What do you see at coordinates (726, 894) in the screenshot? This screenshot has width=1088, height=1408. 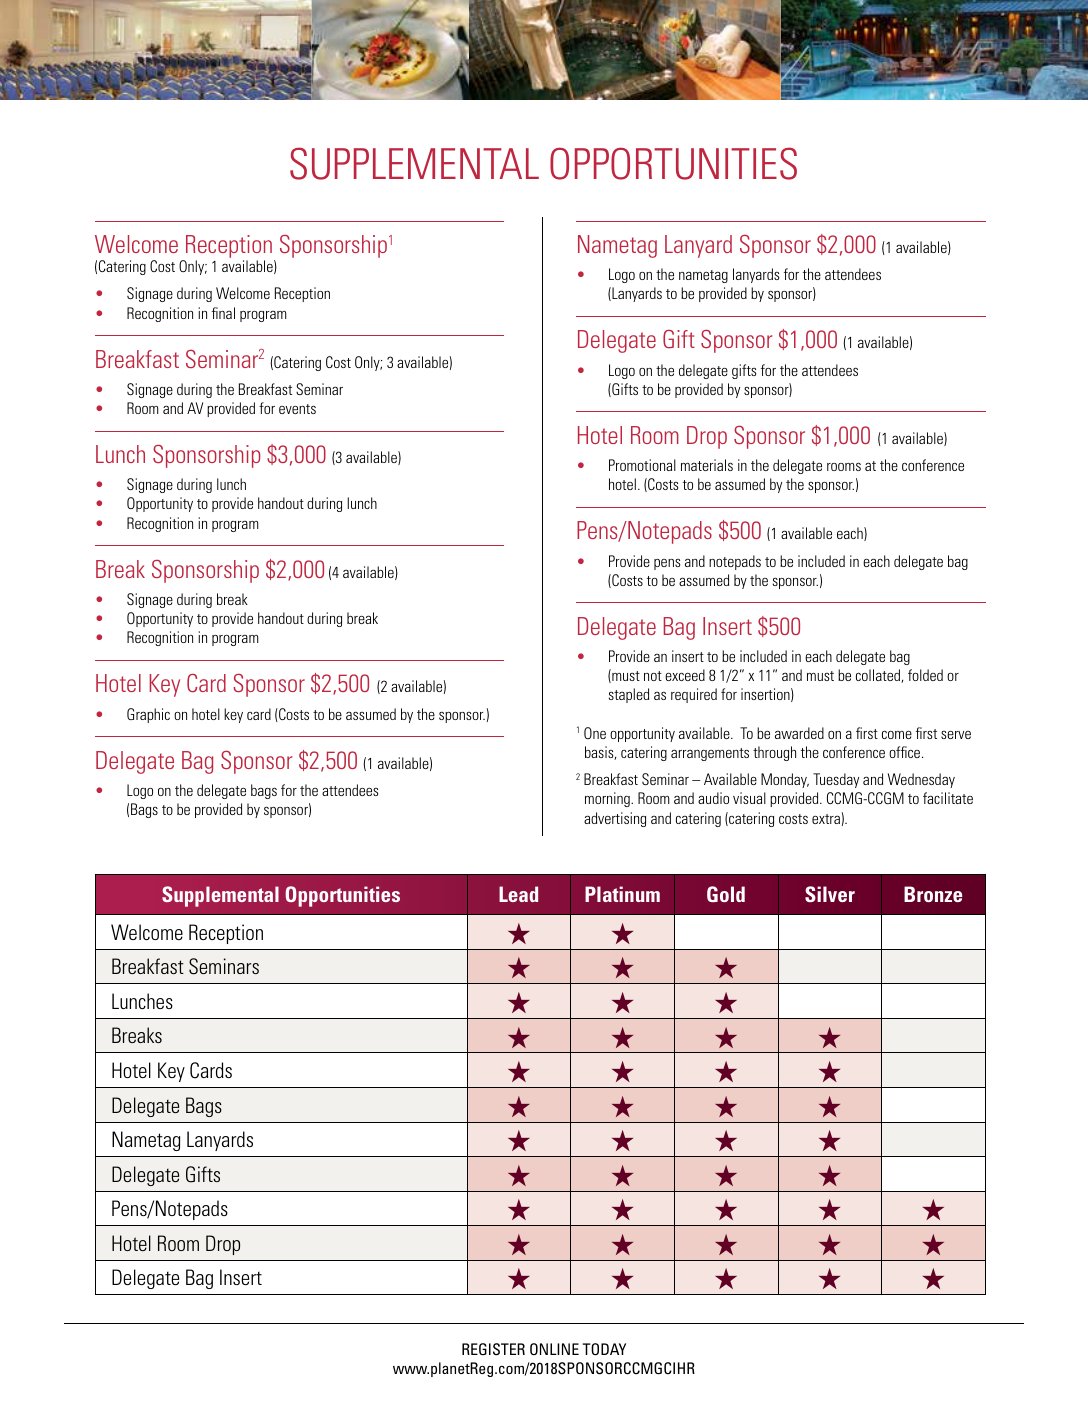 I see `Gold` at bounding box center [726, 894].
